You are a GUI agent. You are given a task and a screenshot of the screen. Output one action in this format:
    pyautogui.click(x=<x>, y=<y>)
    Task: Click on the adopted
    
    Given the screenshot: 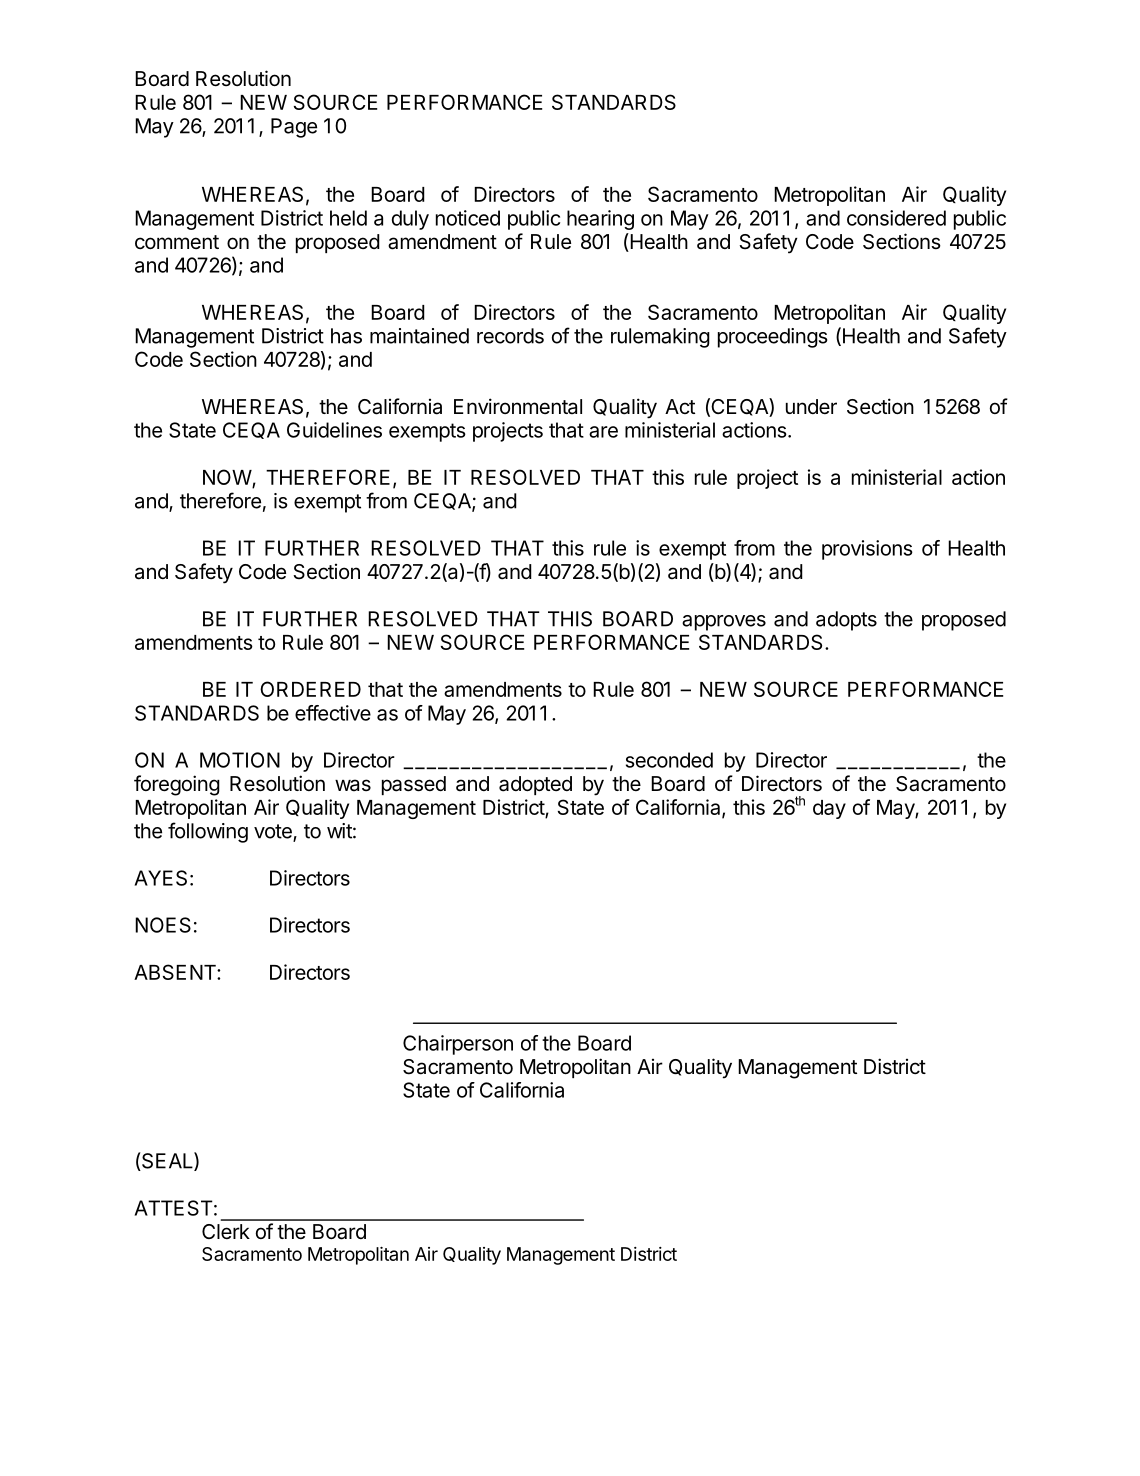 What is the action you would take?
    pyautogui.click(x=535, y=785)
